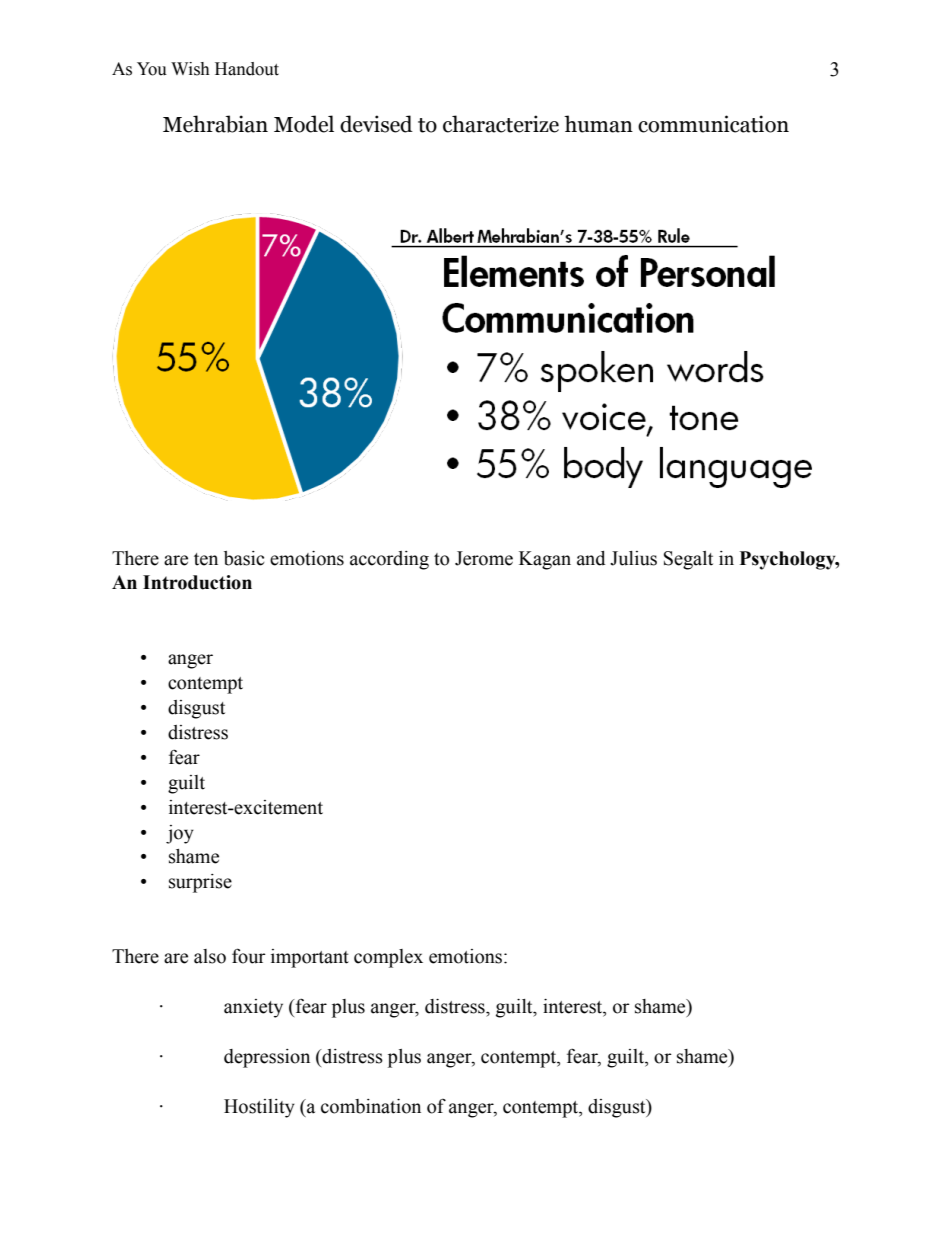 This image has width=952, height=1233. I want to click on human, so click(598, 124).
